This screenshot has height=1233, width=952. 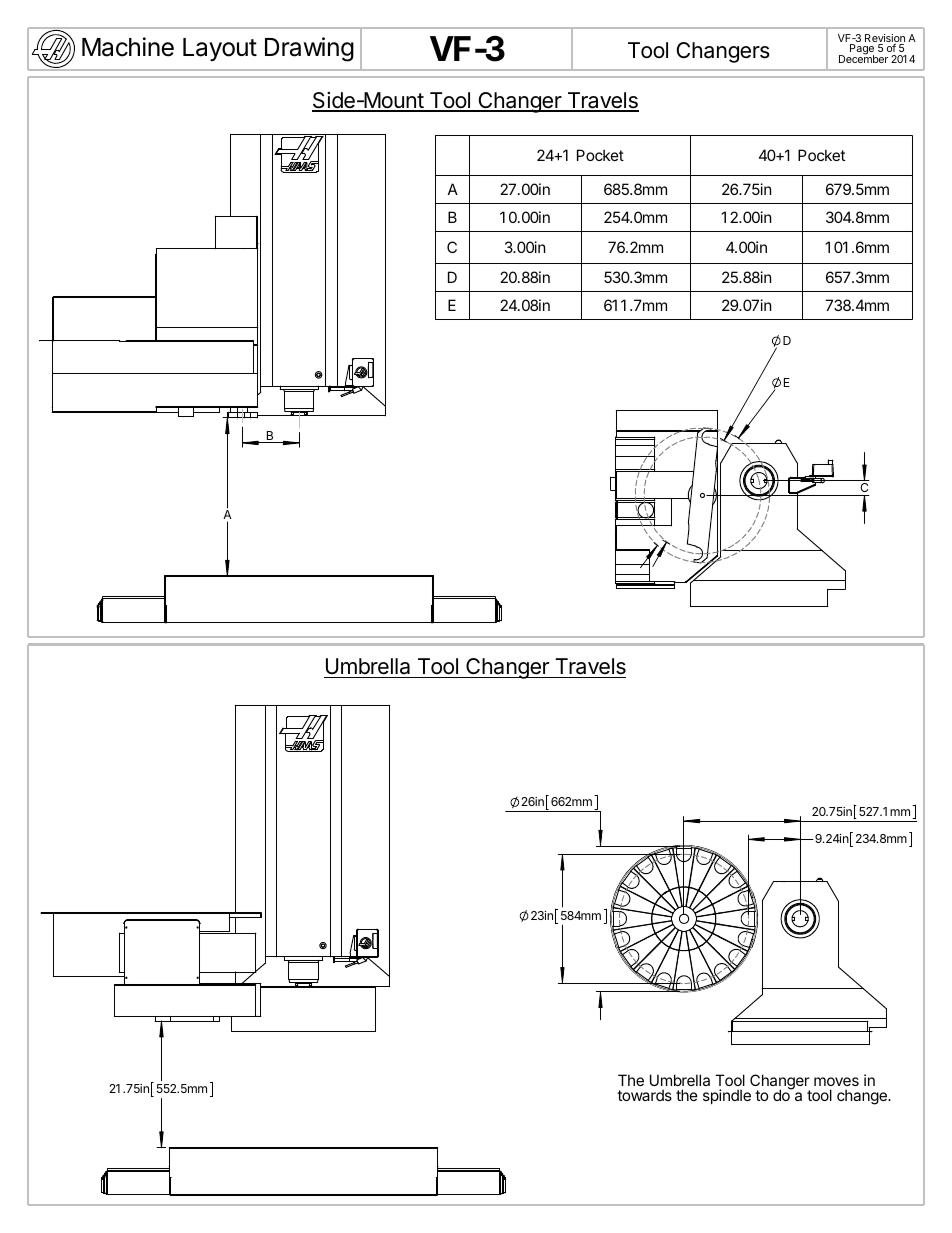 I want to click on Machine, so click(x=128, y=47).
